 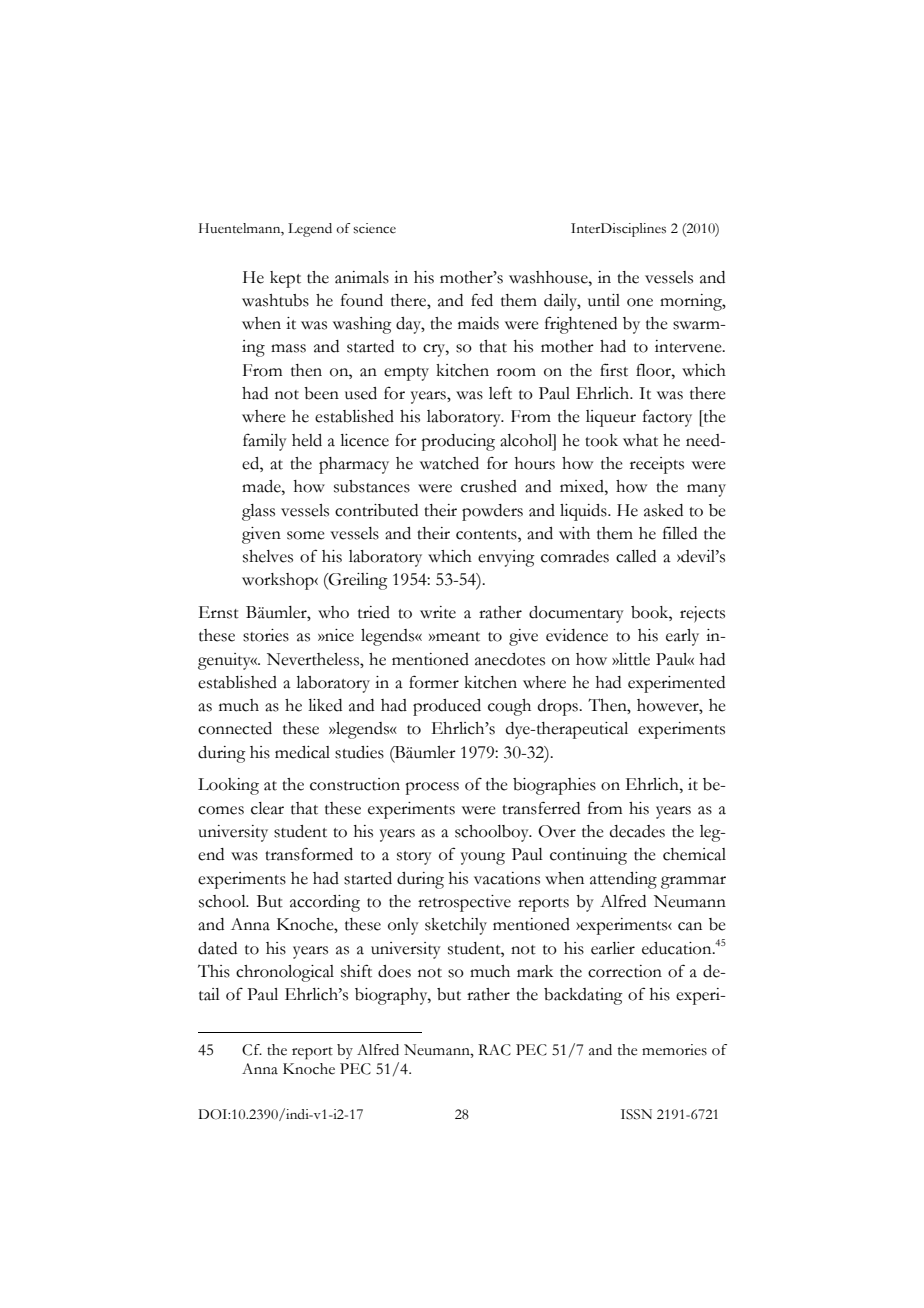 What do you see at coordinates (494, 1050) in the screenshot?
I see `RAC` at bounding box center [494, 1050].
